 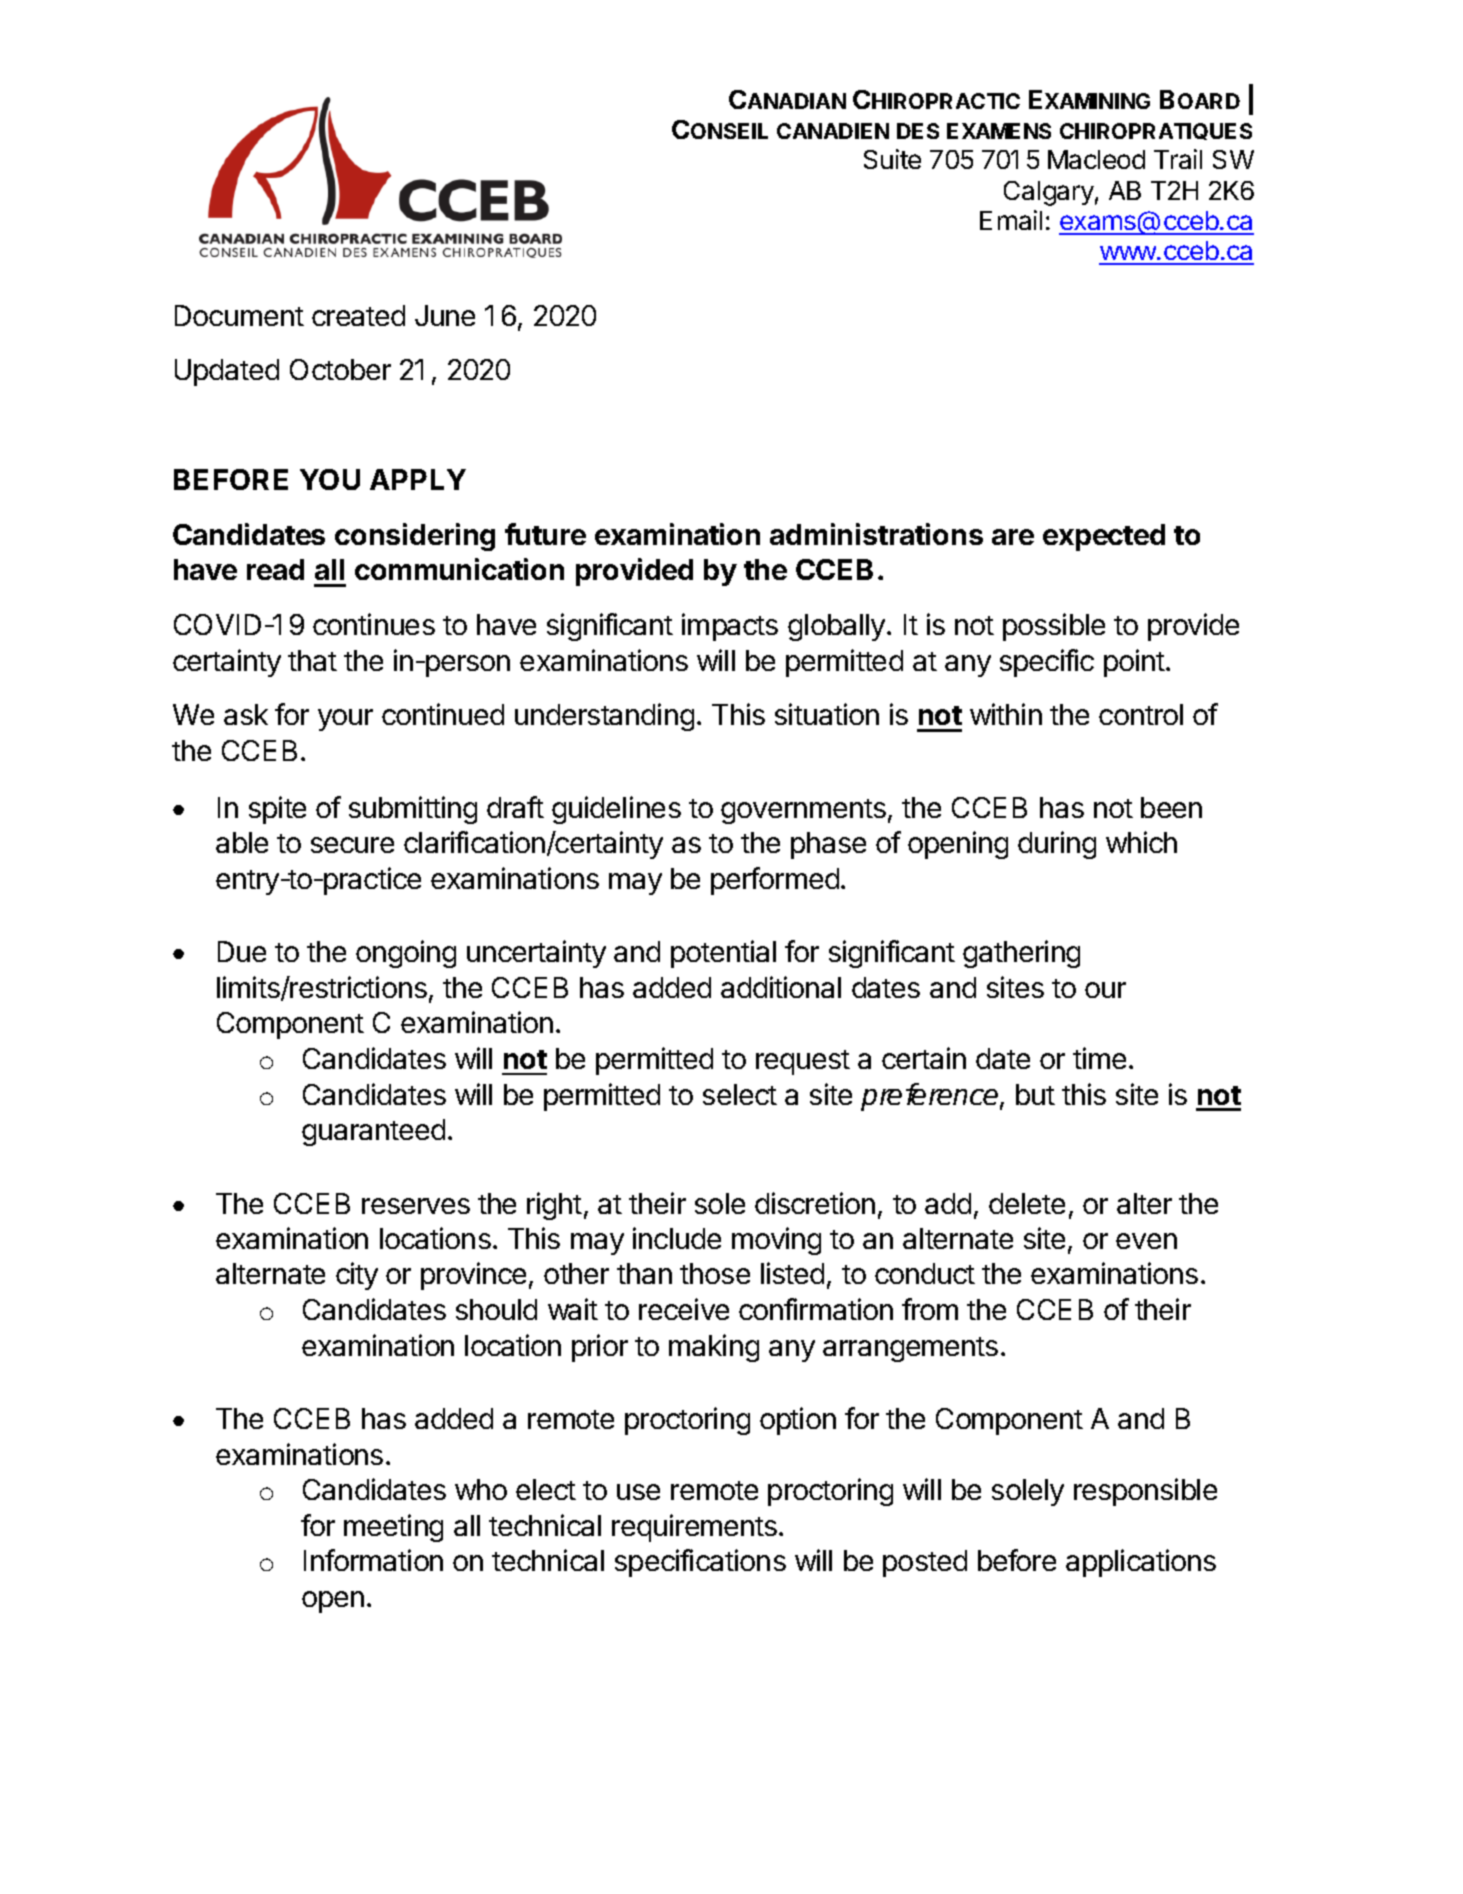 What do you see at coordinates (1027, 1203) in the screenshot?
I see `delete` at bounding box center [1027, 1203].
